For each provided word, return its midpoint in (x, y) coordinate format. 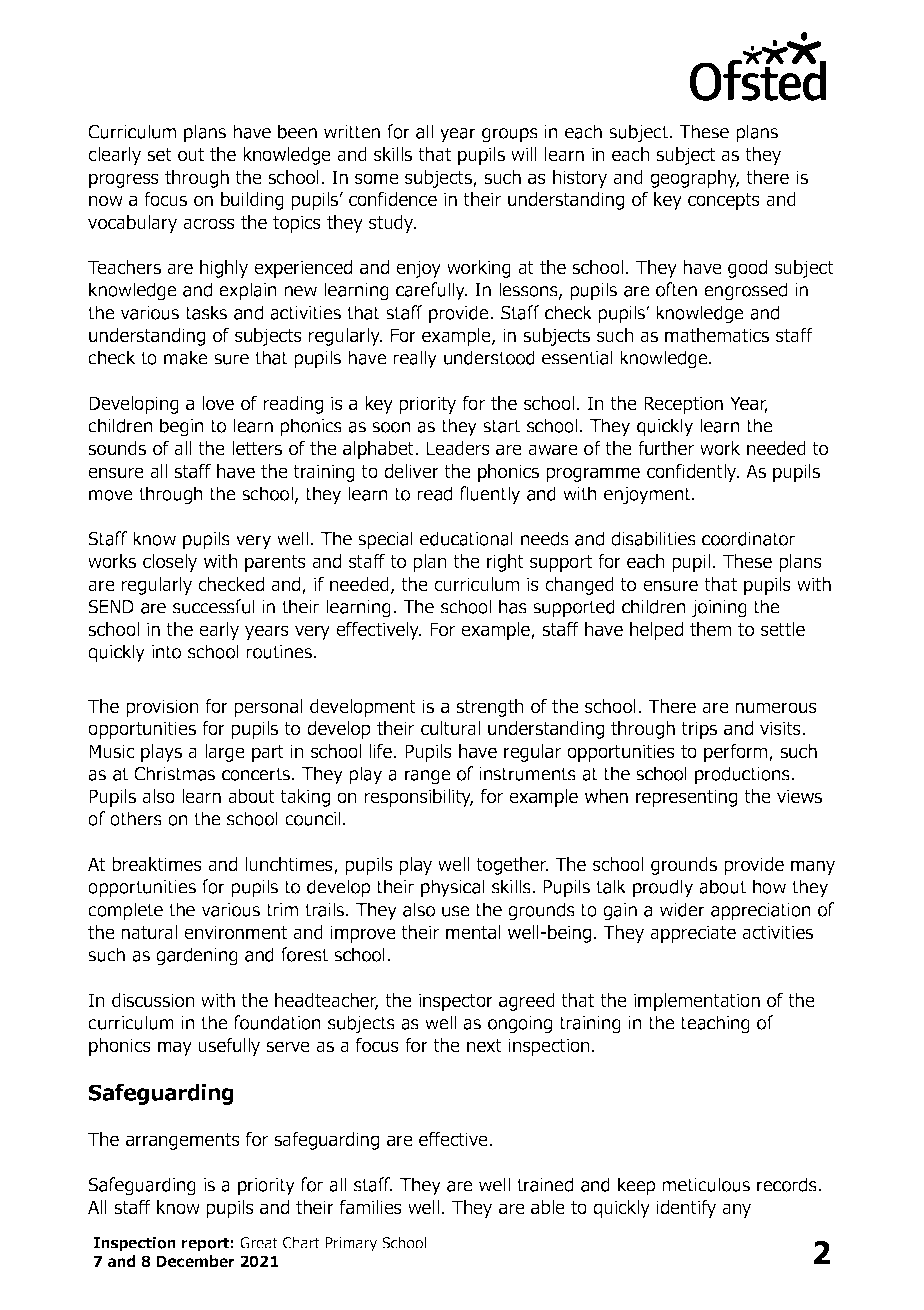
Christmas (174, 773)
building (252, 201)
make (186, 357)
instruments (527, 774)
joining (719, 609)
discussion (153, 1000)
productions (743, 775)
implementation (697, 1002)
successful (214, 606)
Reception (683, 405)
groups (510, 135)
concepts (724, 201)
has (513, 606)
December (195, 1261)
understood (489, 357)
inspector (456, 1002)
